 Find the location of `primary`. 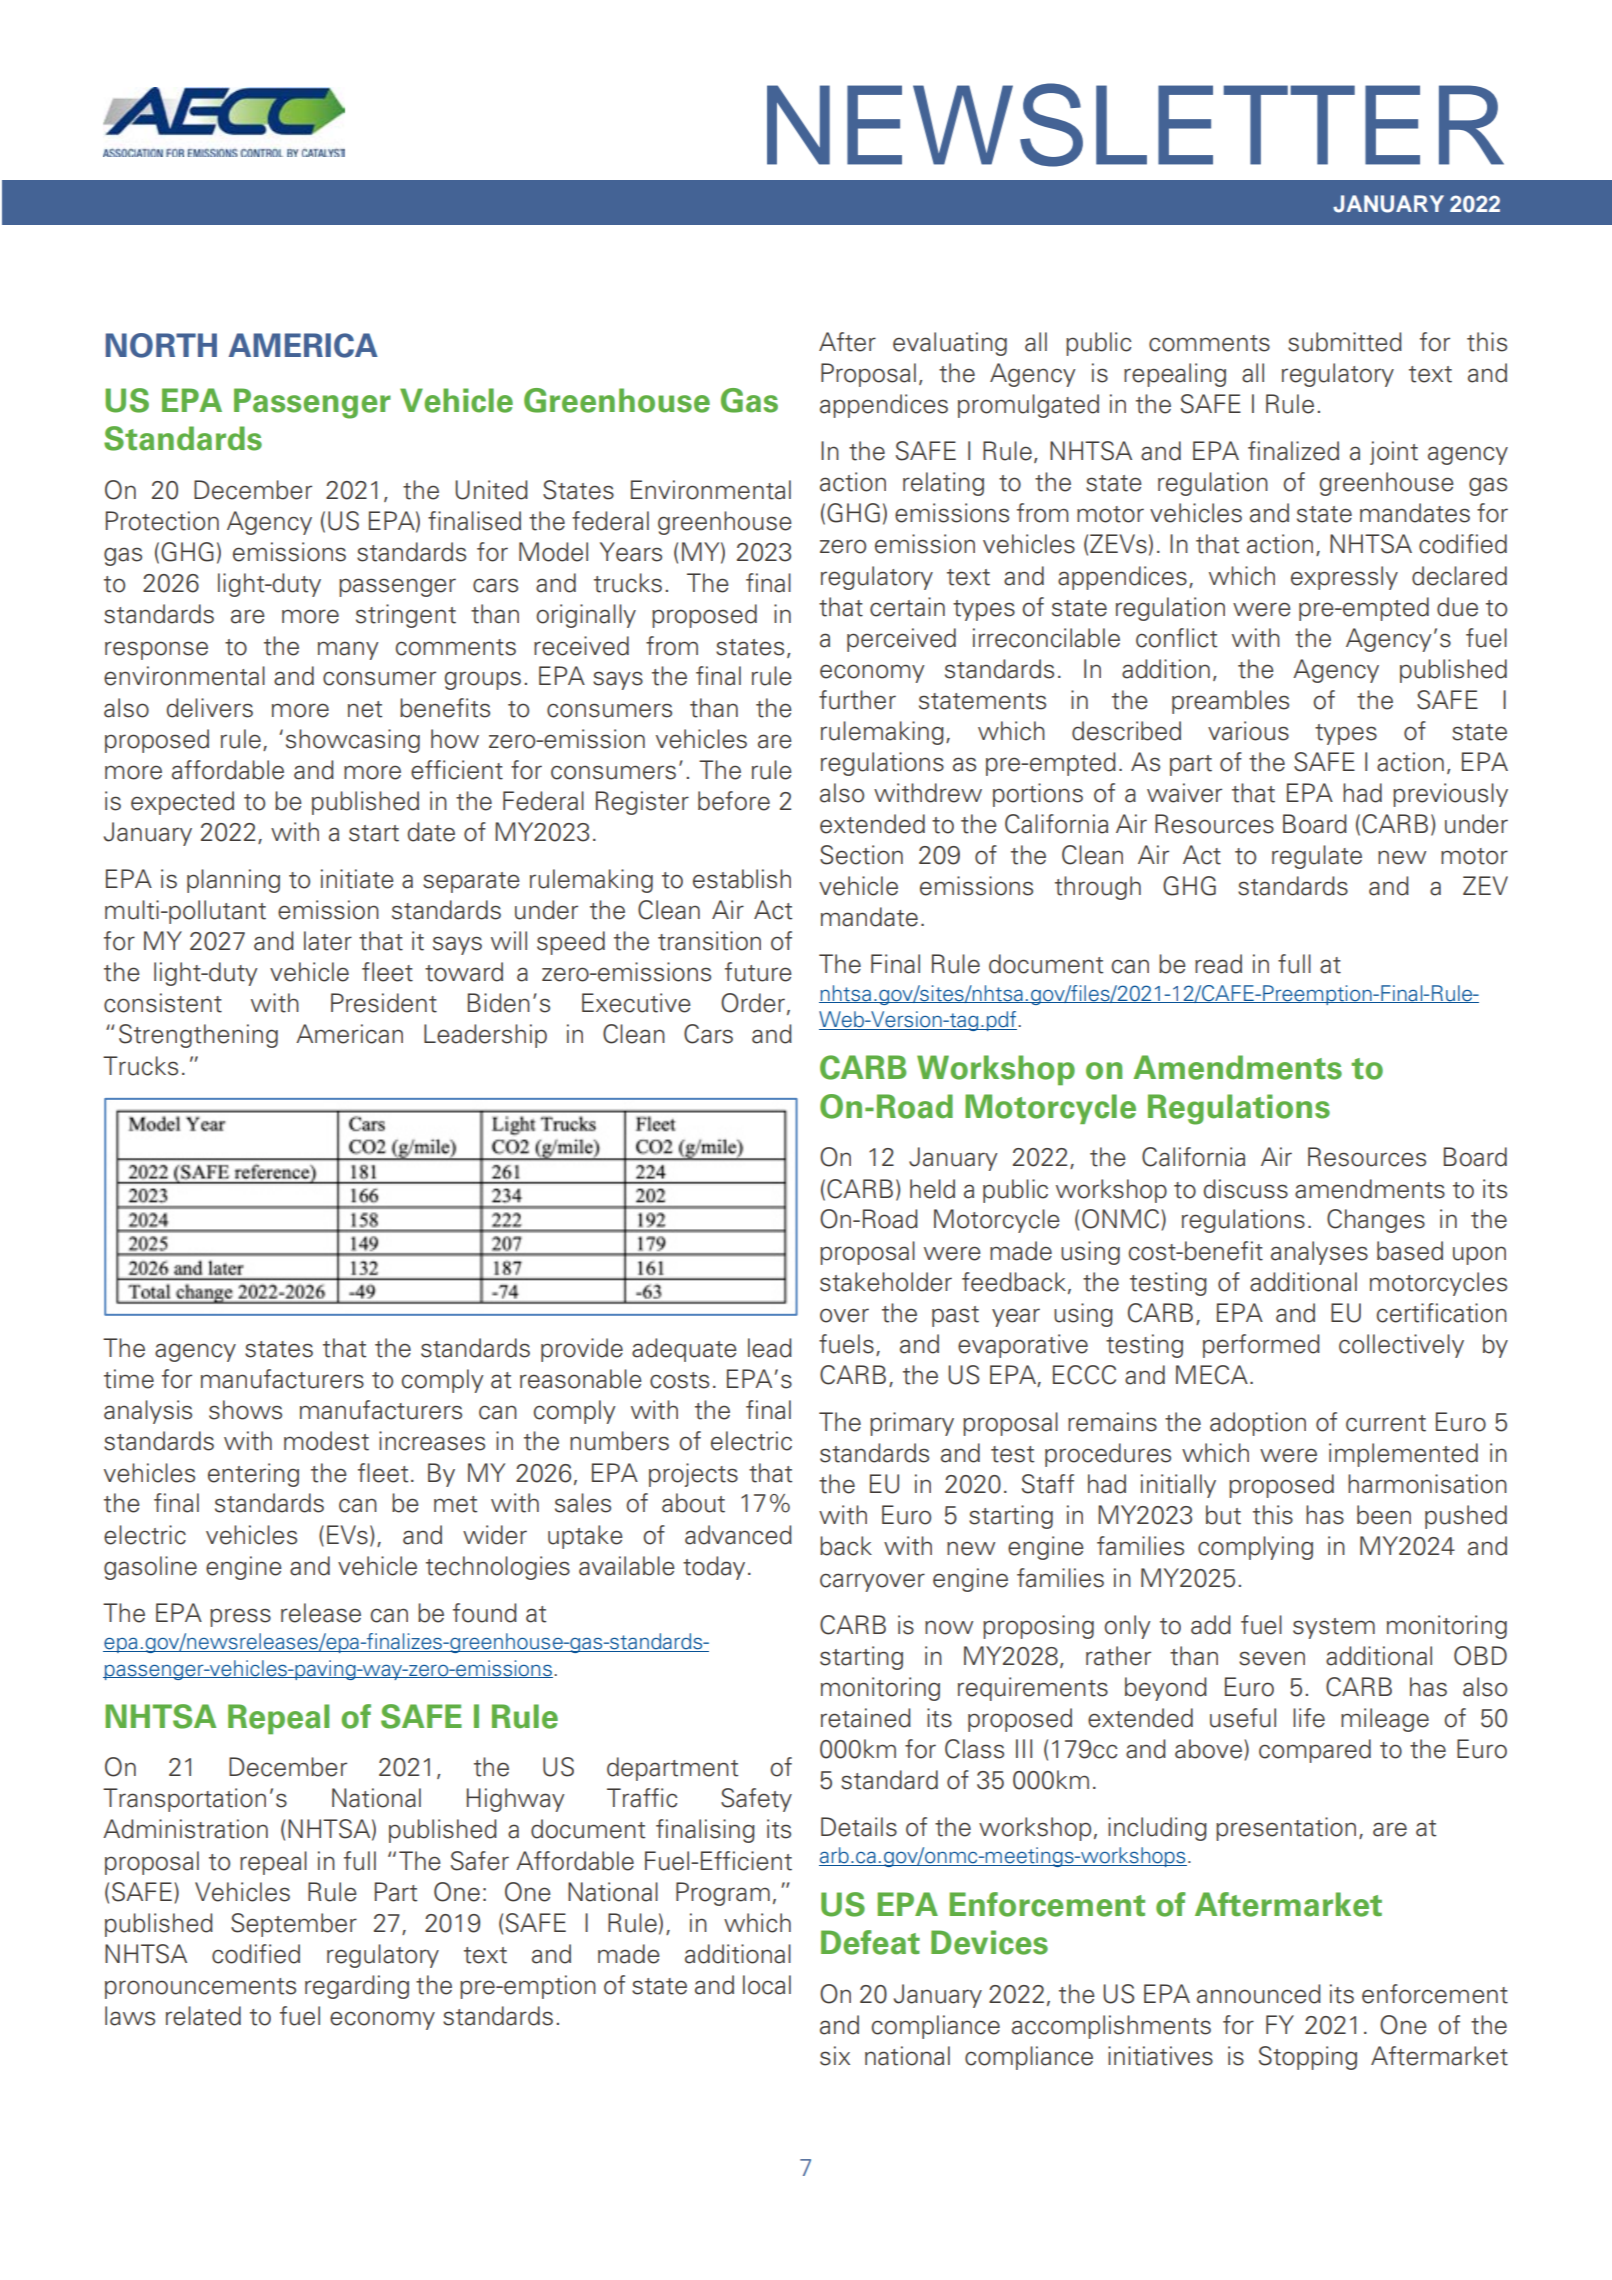

primary is located at coordinates (912, 1424).
